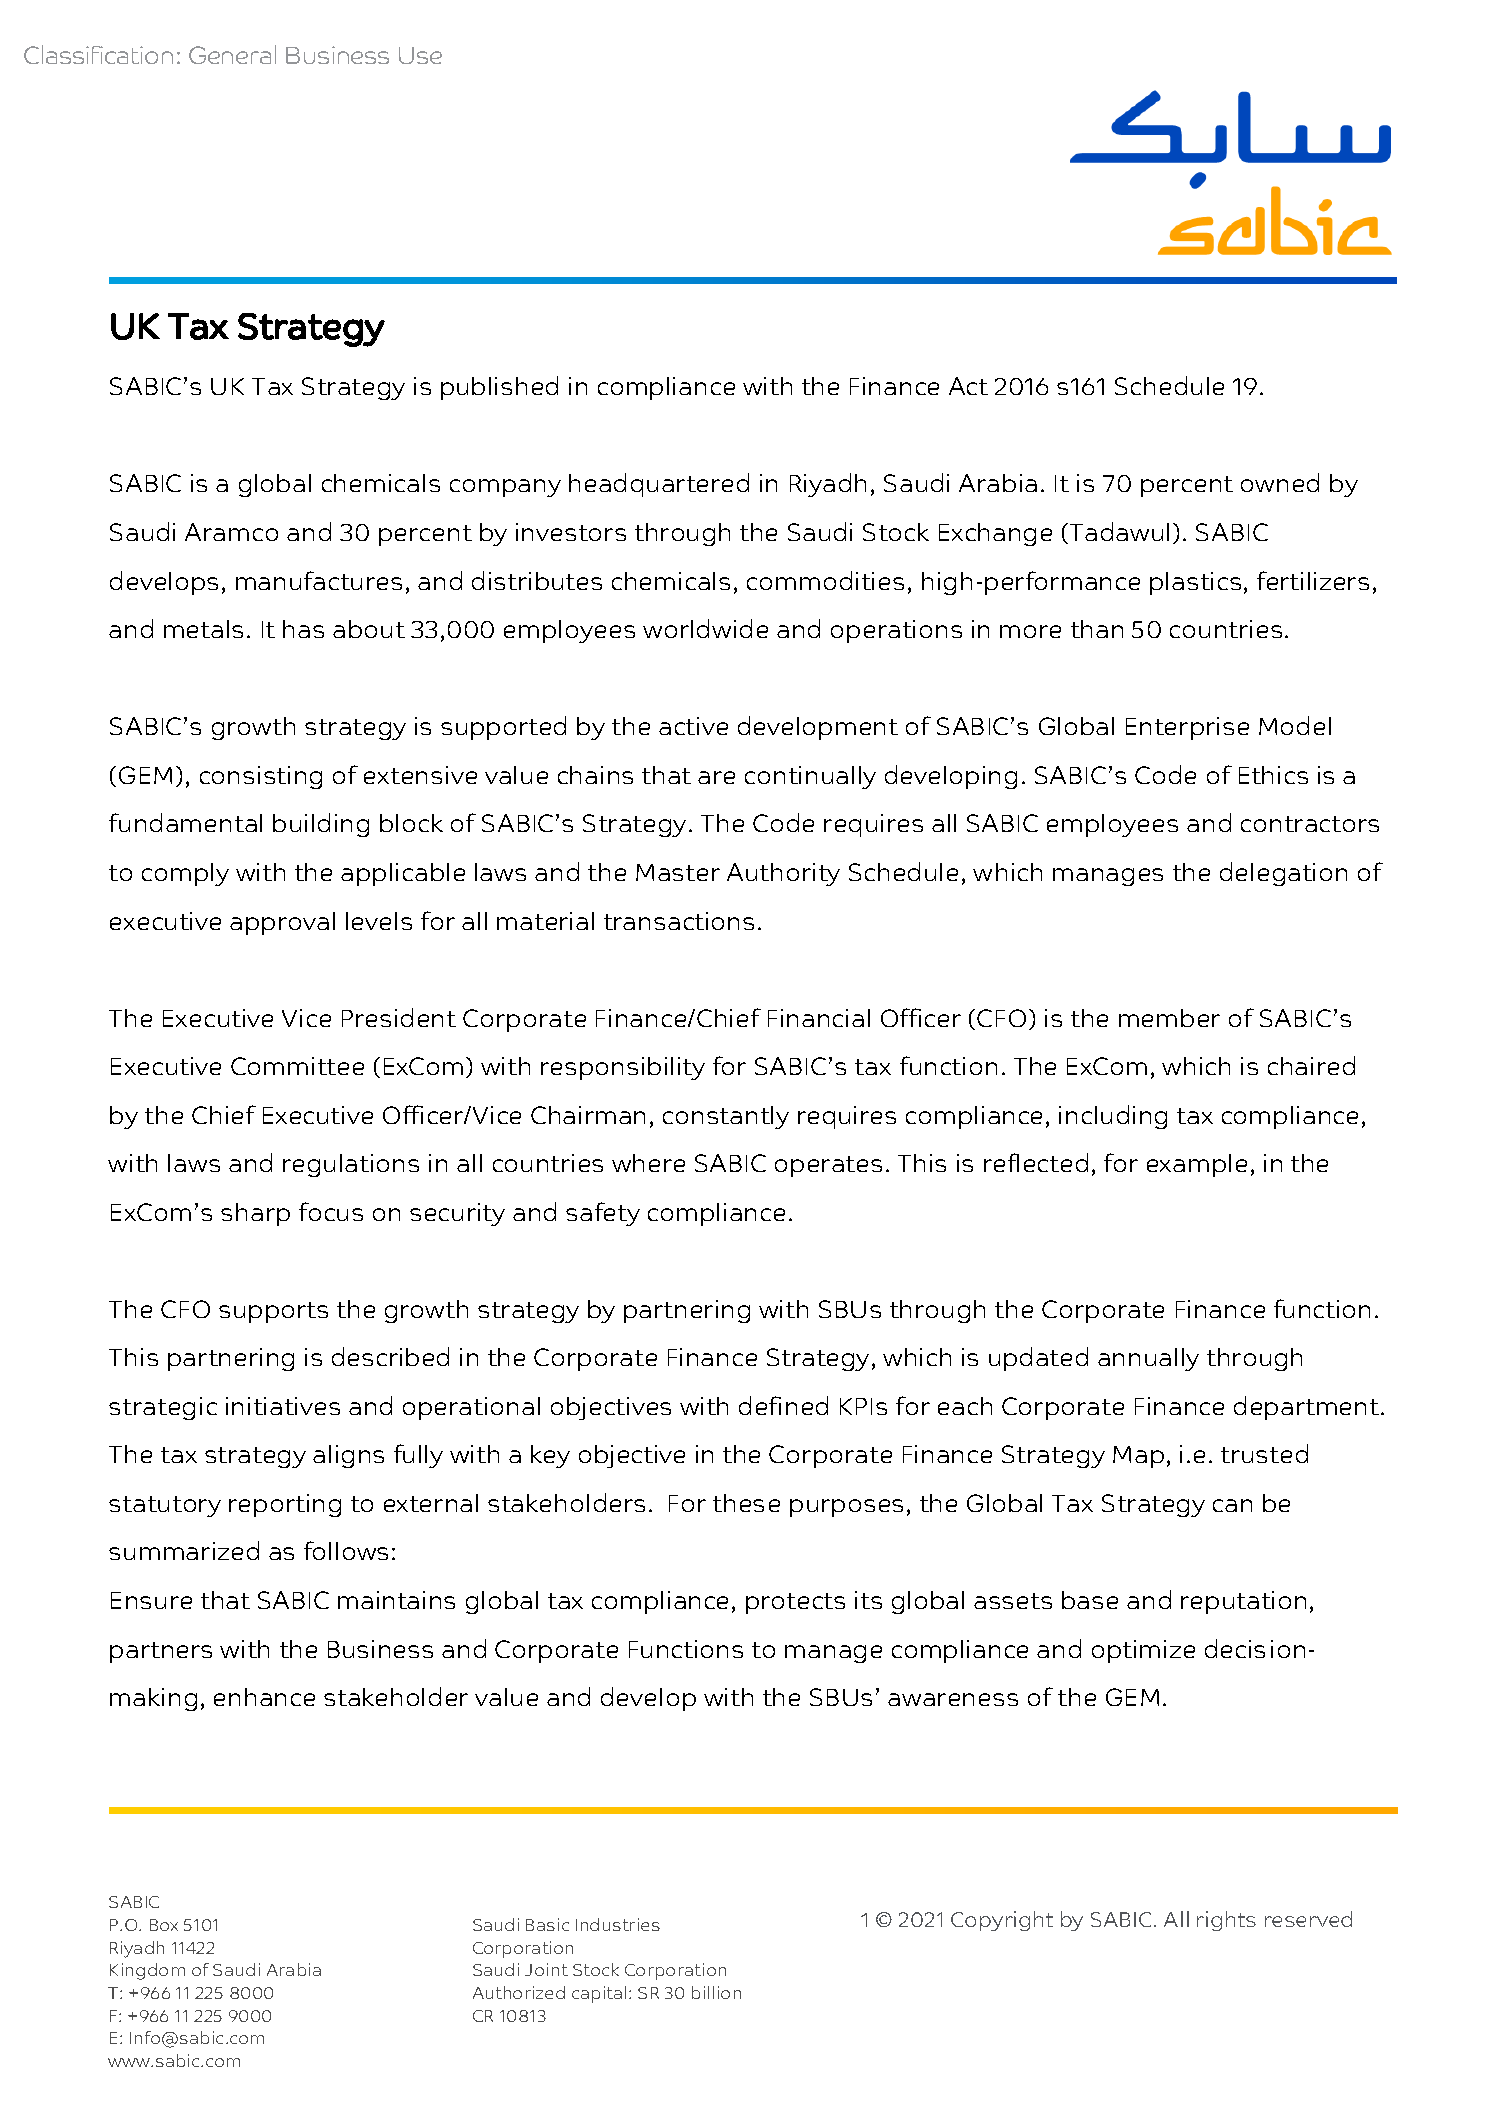  I want to click on worldwide, so click(705, 628).
